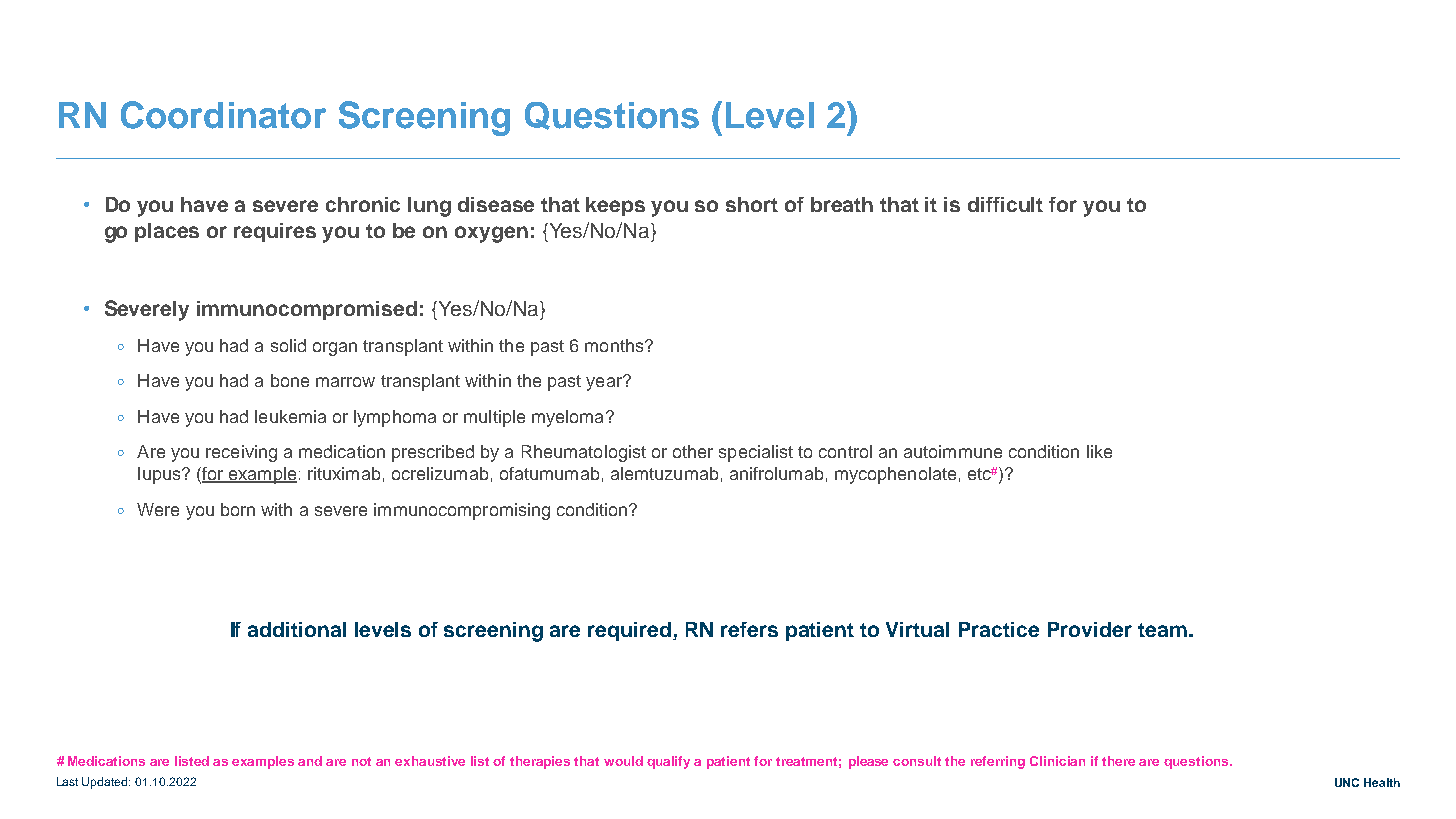 This document has height=819, width=1456. Describe the element at coordinates (752, 204) in the document. I see `short` at that location.
